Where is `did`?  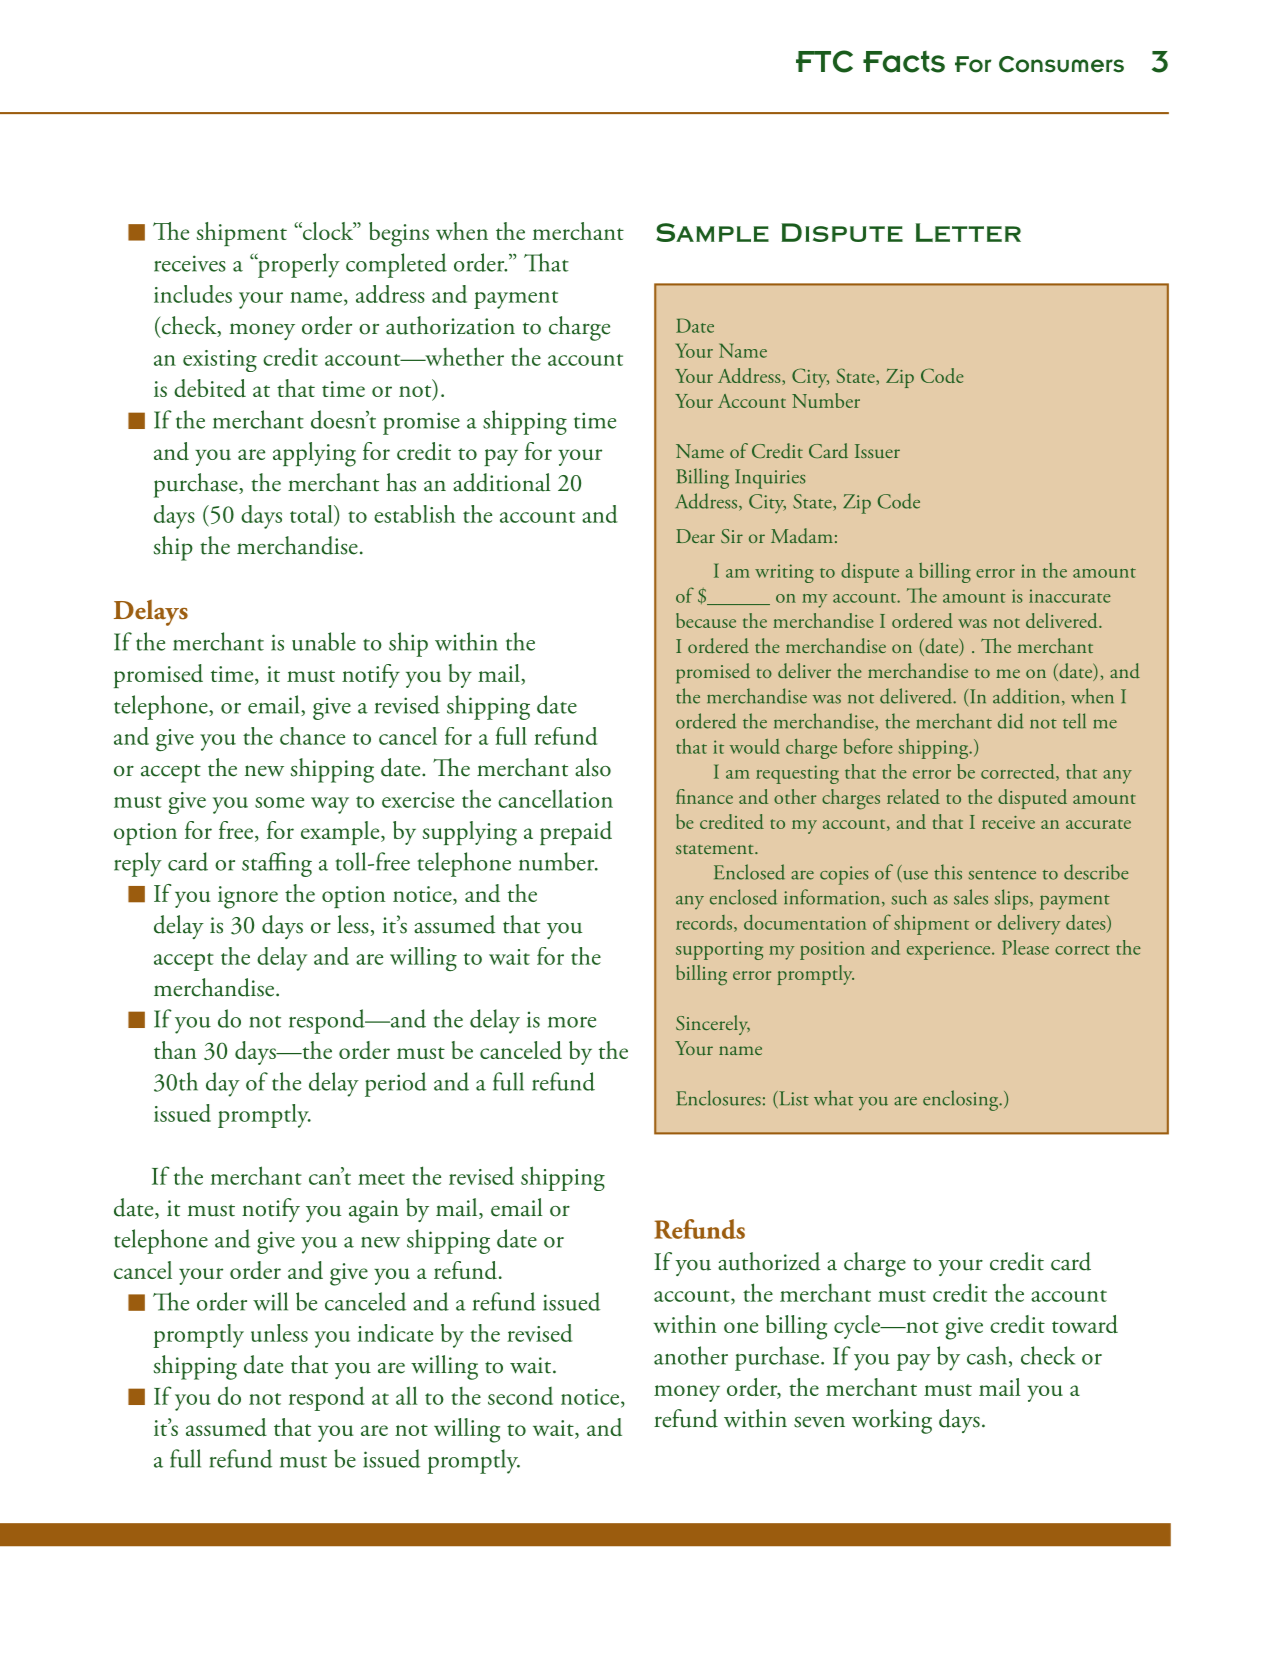 did is located at coordinates (1011, 721).
